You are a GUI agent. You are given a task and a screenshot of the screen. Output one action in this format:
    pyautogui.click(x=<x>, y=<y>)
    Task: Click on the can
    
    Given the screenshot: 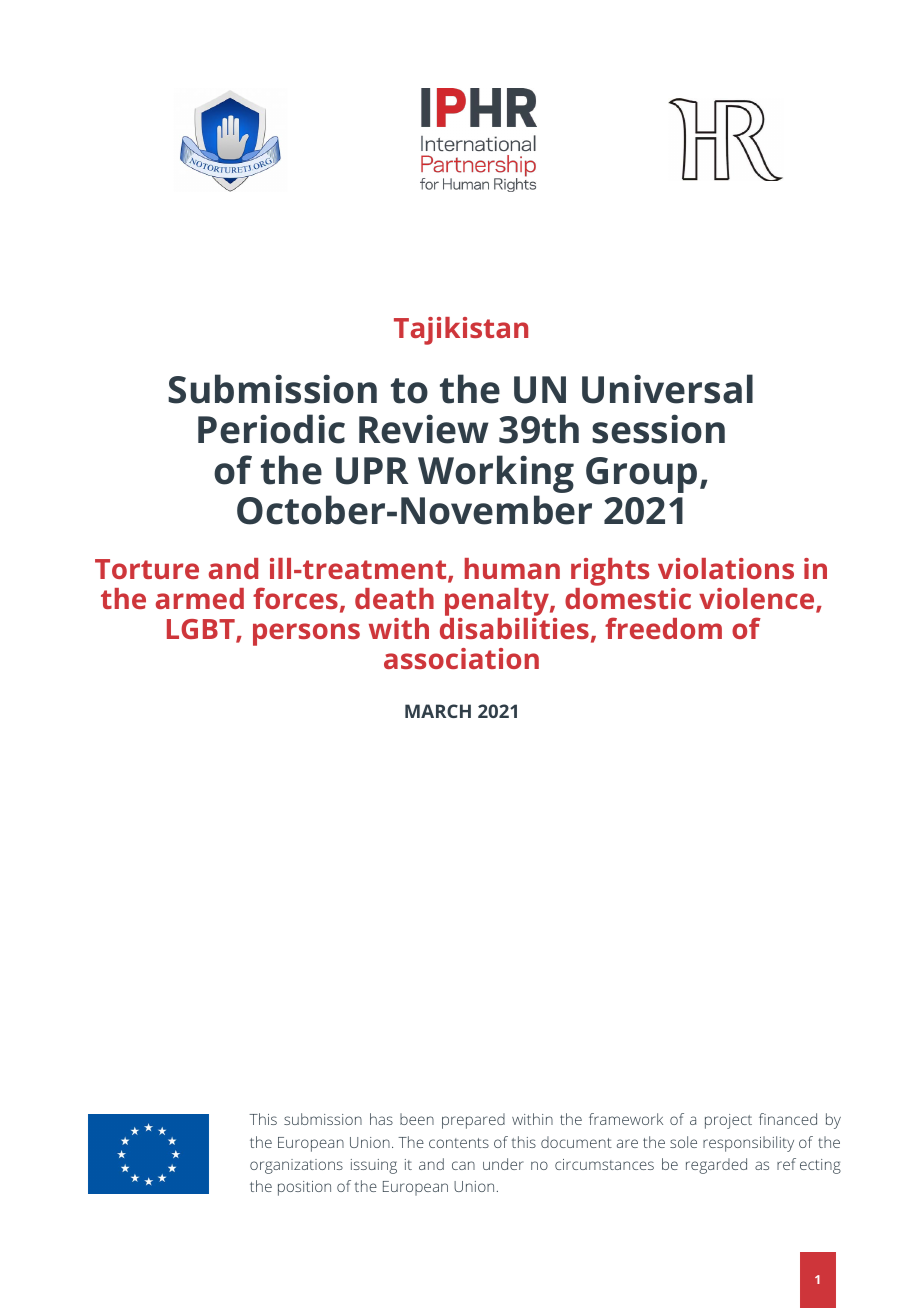 What is the action you would take?
    pyautogui.click(x=463, y=1165)
